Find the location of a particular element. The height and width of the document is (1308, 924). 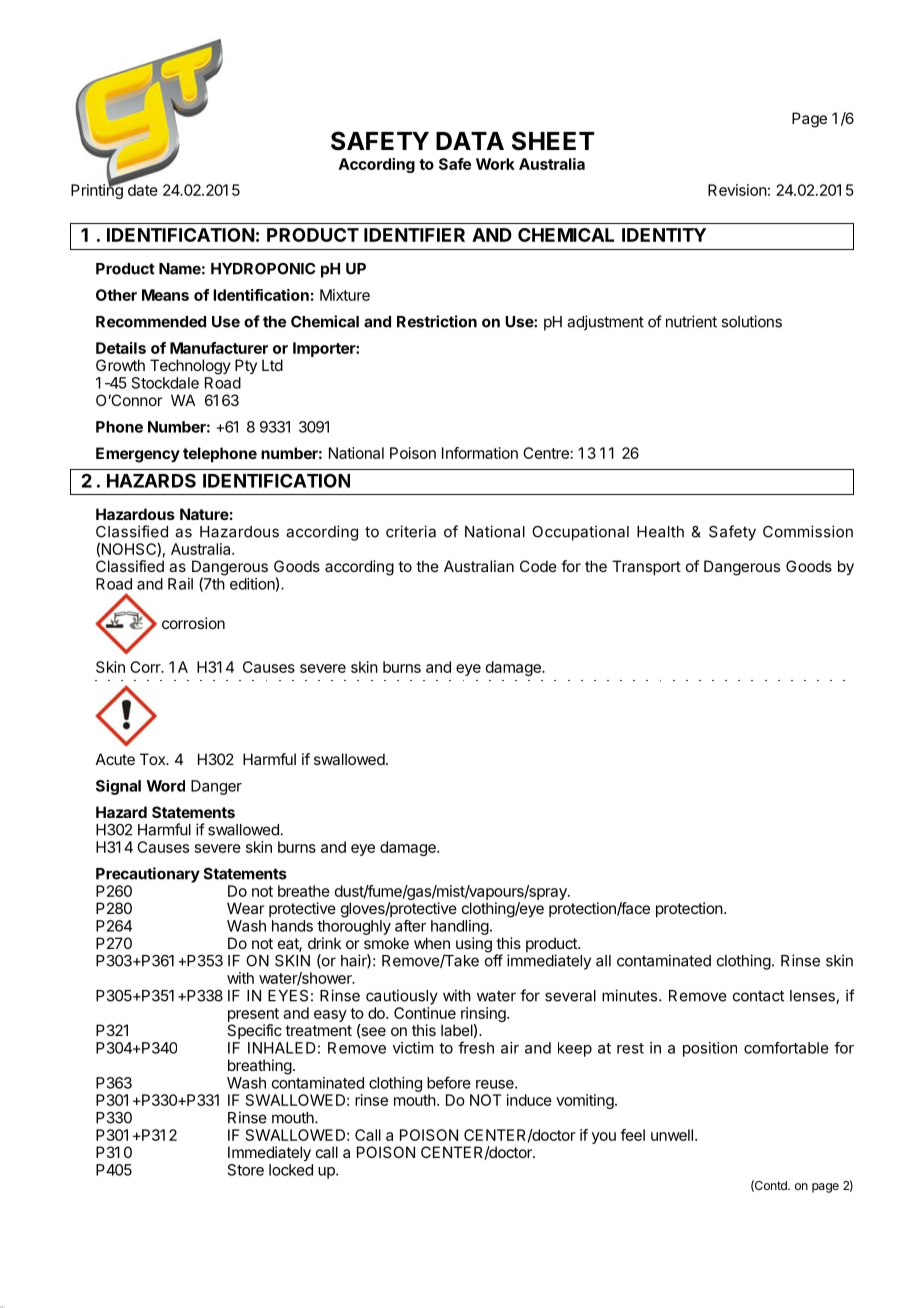

Work is located at coordinates (495, 164).
